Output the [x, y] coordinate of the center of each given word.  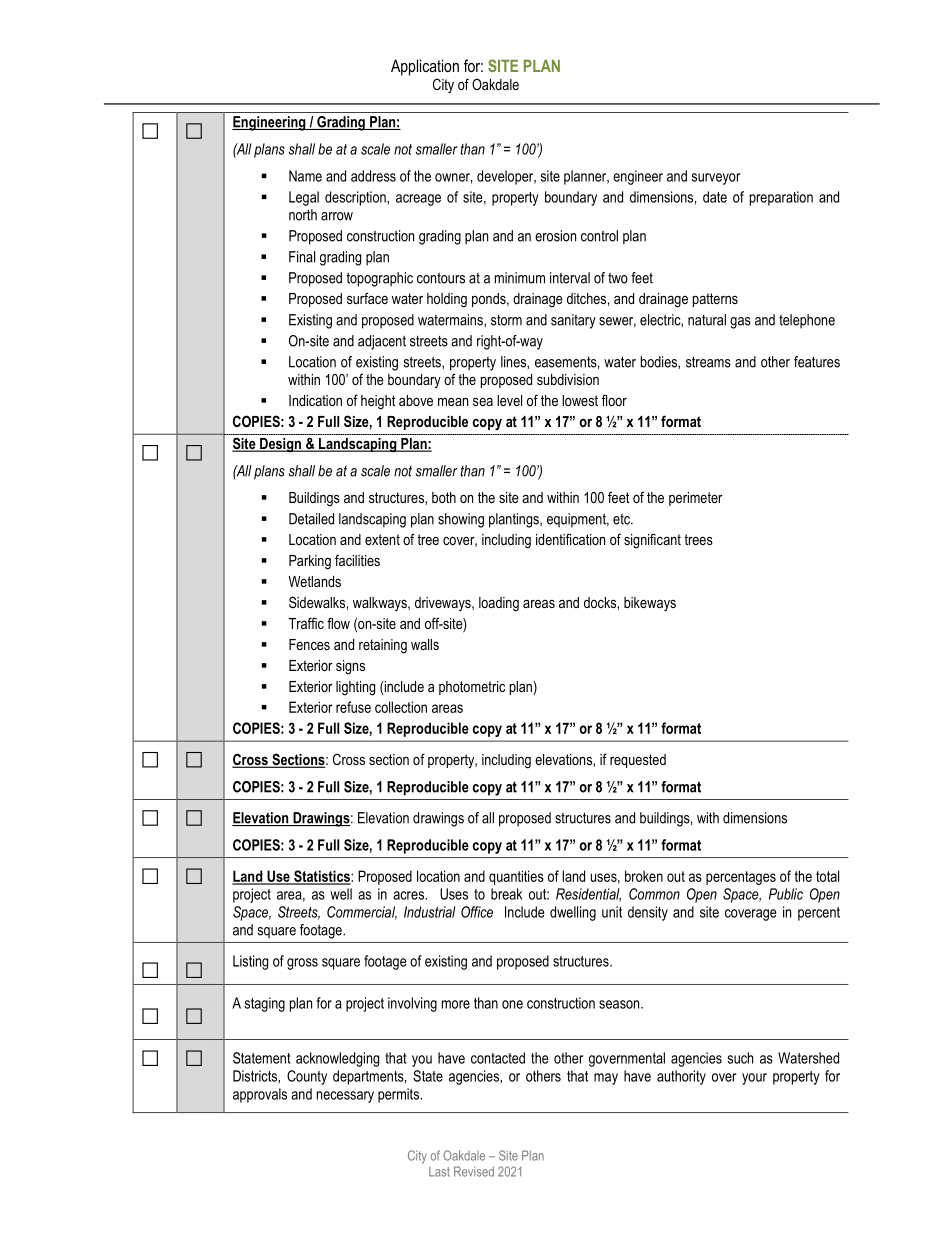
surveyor [715, 179]
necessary [345, 1097]
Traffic [306, 623]
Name [305, 176]
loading [499, 604]
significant [652, 541]
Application [425, 67]
